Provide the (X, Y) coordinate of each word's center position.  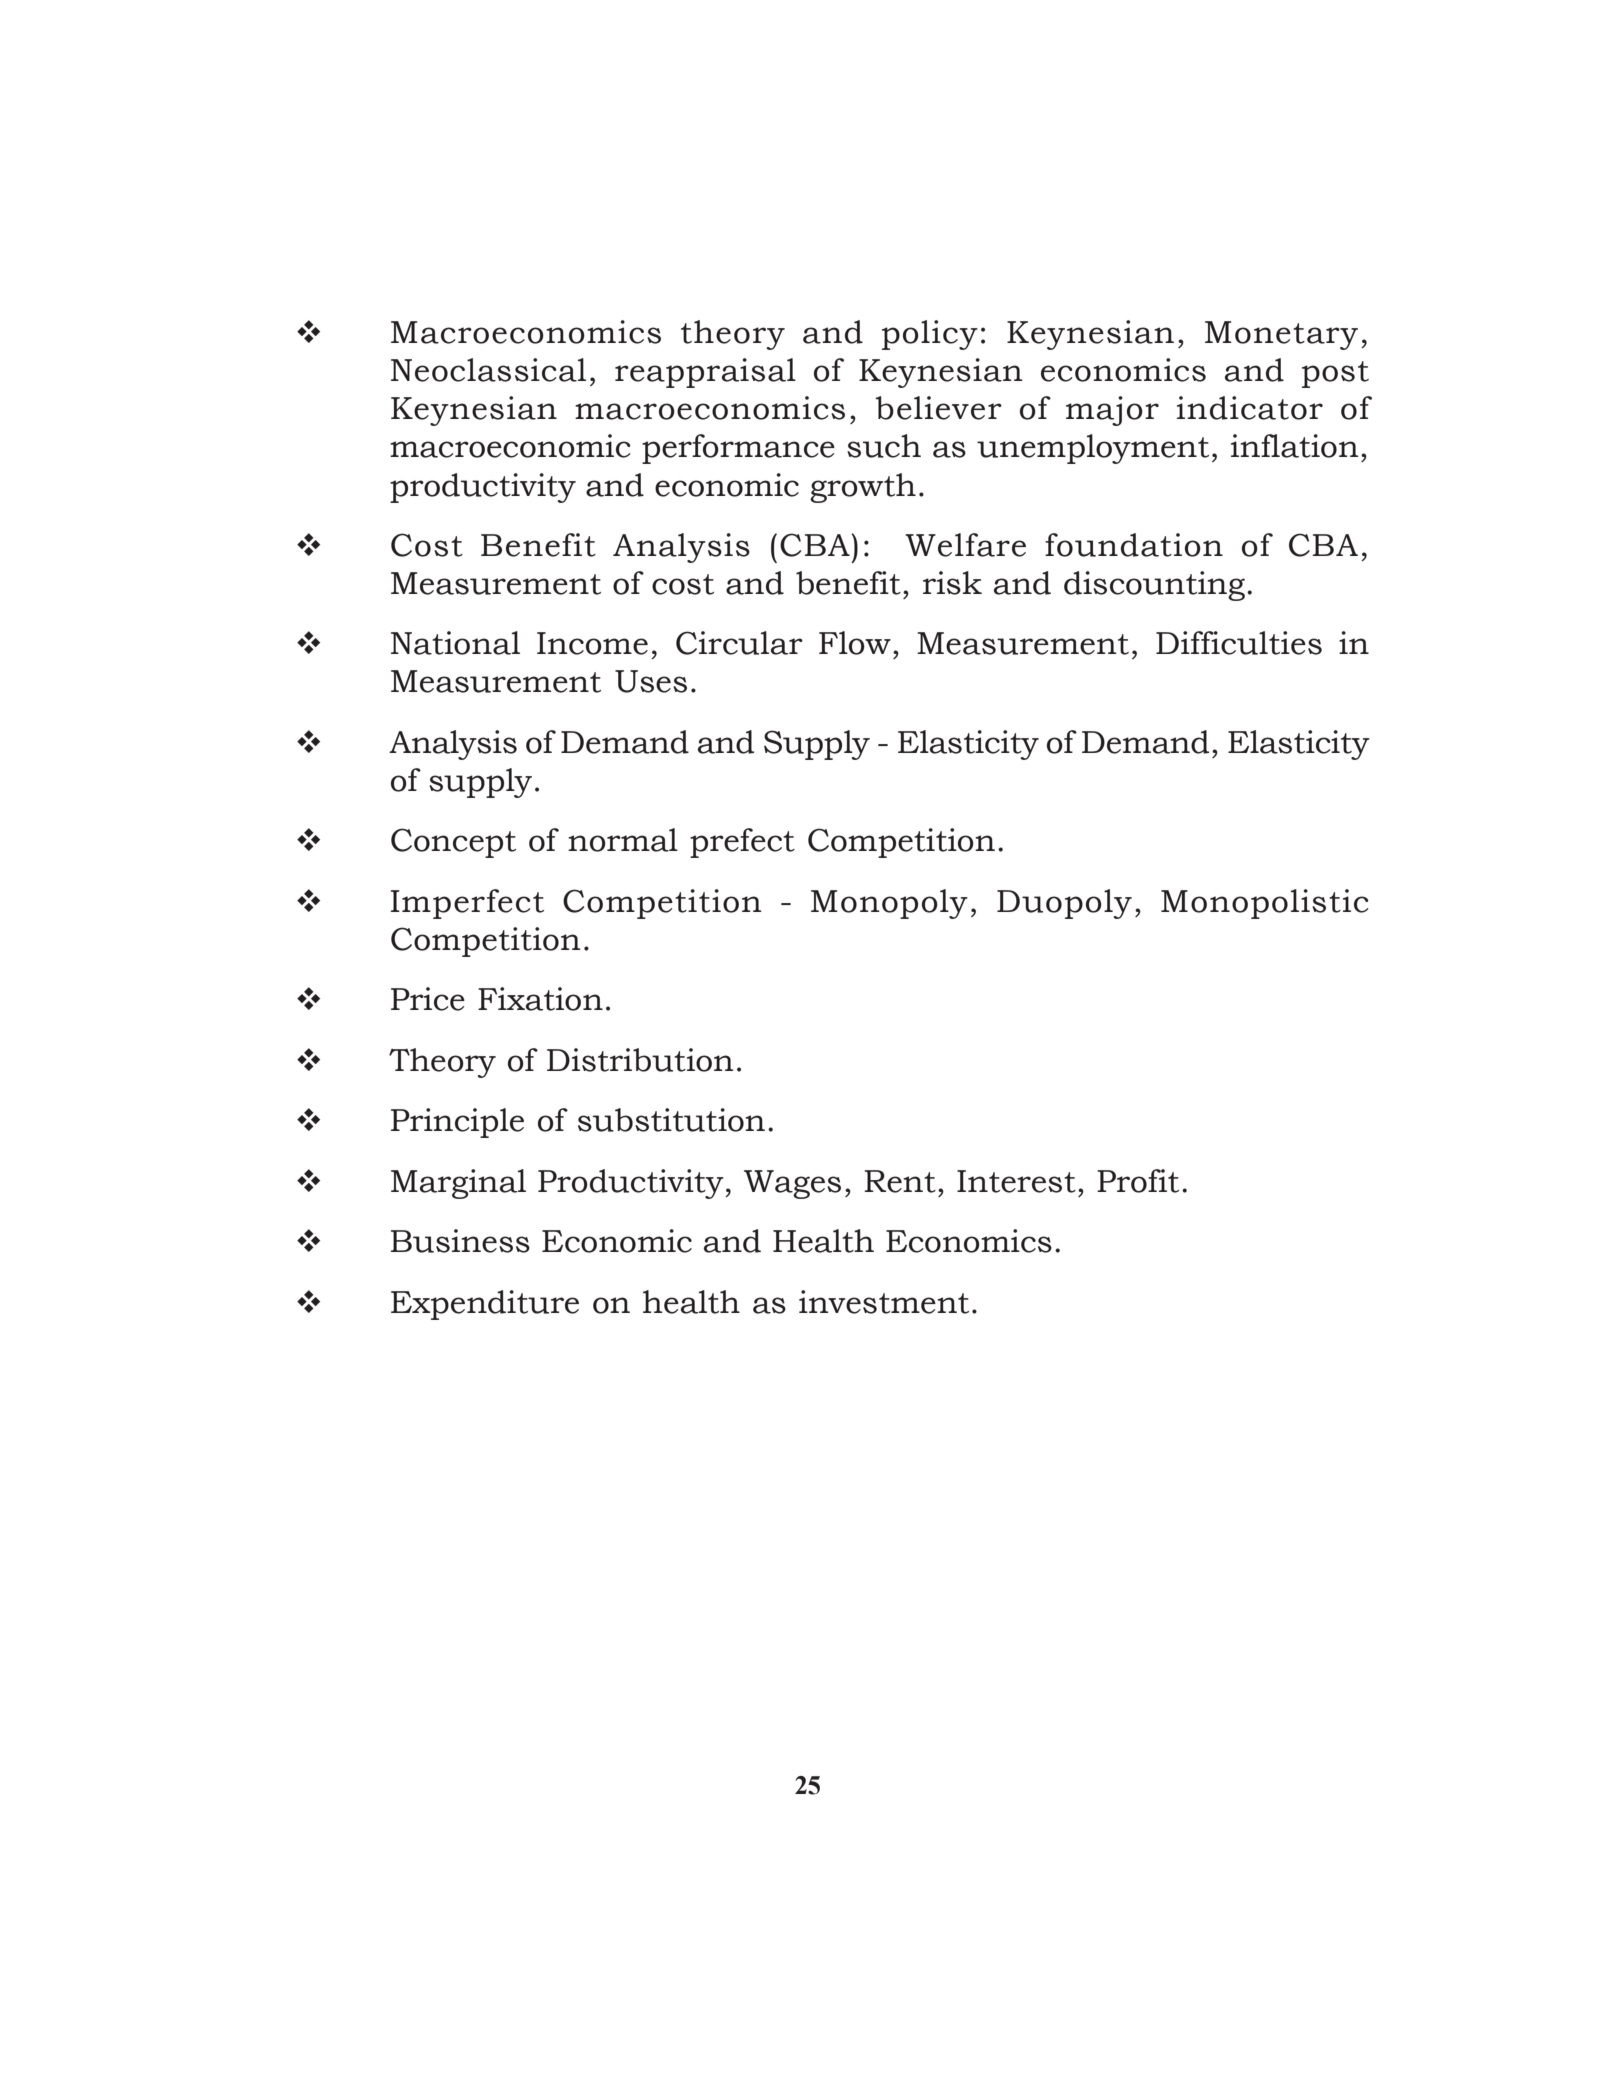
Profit (1138, 1181)
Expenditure (485, 1305)
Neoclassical (488, 370)
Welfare (965, 545)
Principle (457, 1123)
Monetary (1281, 335)
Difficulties (1239, 643)
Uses (651, 681)
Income (592, 643)
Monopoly (889, 904)
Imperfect (467, 904)
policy (930, 335)
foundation (1134, 545)
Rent (900, 1181)
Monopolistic (1265, 904)
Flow (855, 643)
